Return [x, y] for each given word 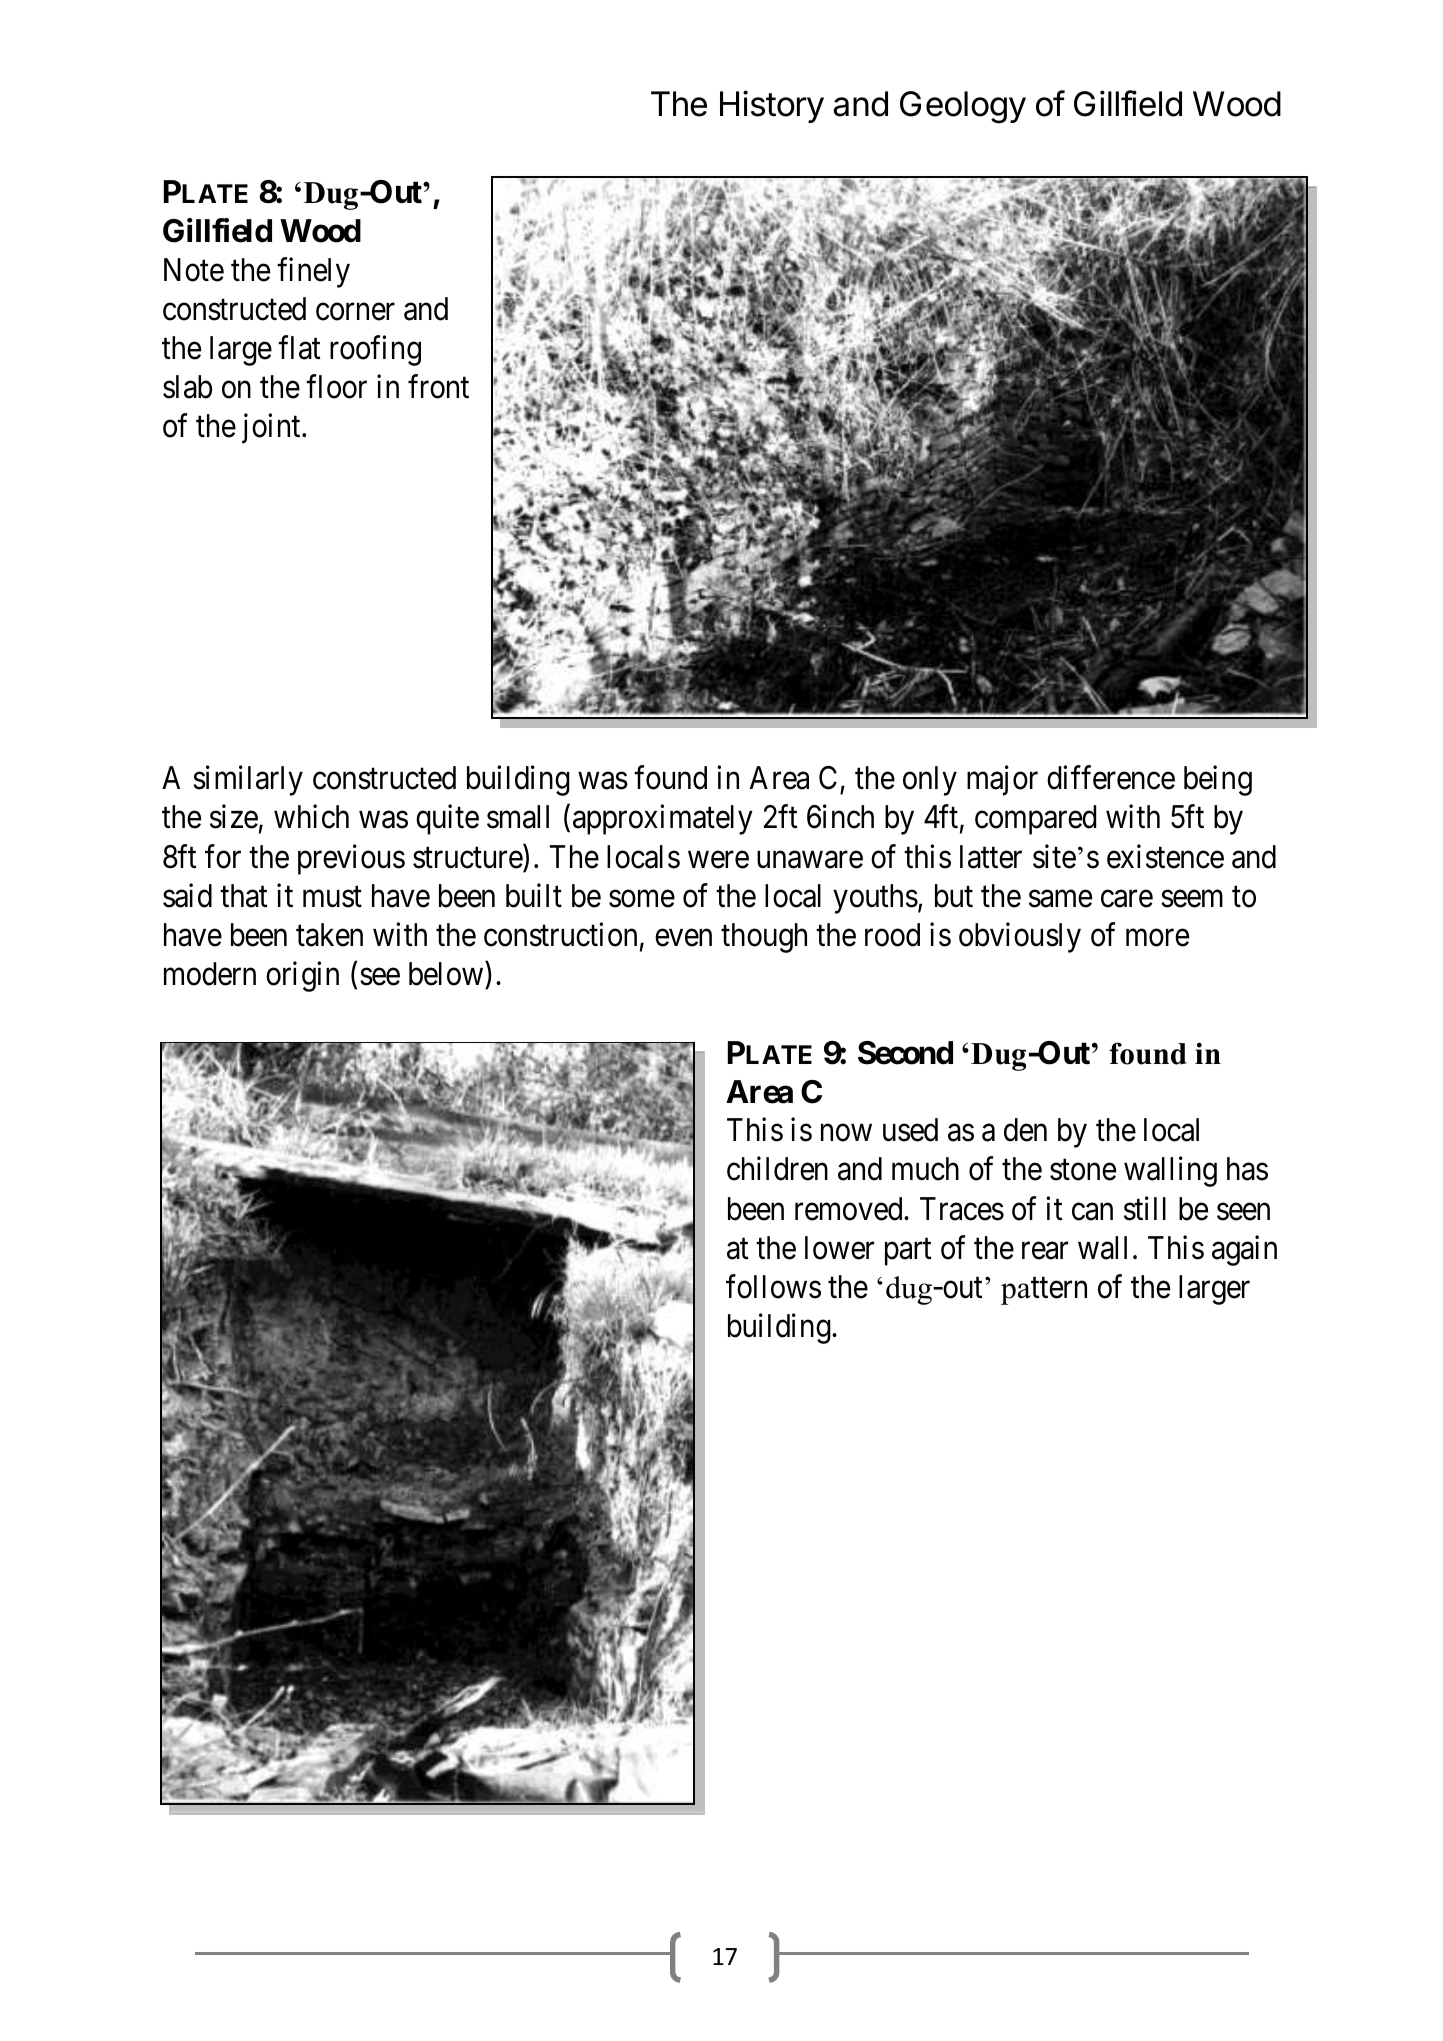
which [311, 817]
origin [302, 976]
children [777, 1169]
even [683, 938]
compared [1035, 820]
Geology [963, 107]
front [438, 387]
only [930, 781]
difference [1111, 778]
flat [299, 348]
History [772, 106]
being [1218, 781]
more [1157, 938]
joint [272, 429]
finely [313, 272]
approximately [663, 820]
